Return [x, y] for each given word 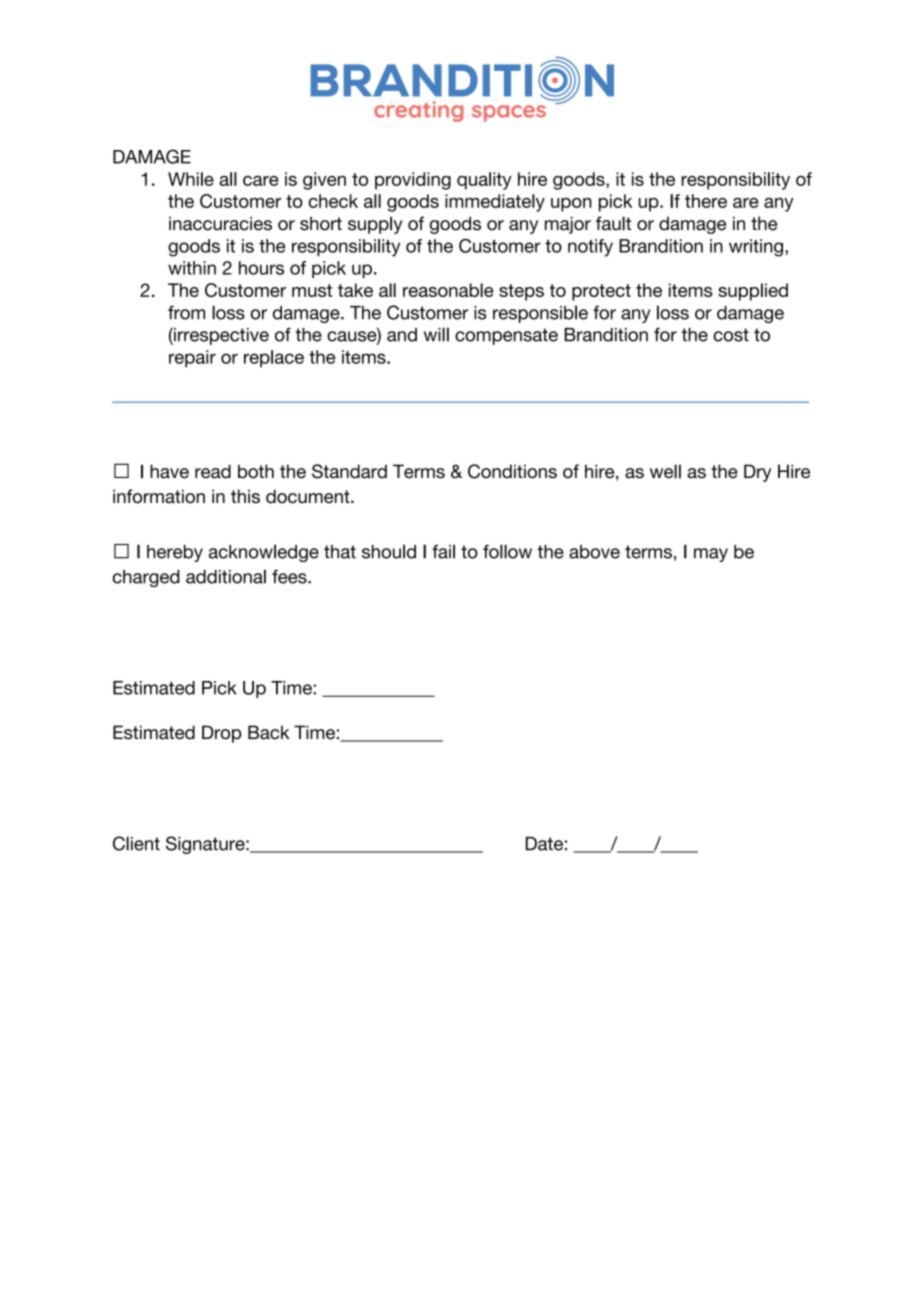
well [665, 471]
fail [443, 551]
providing [413, 181]
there [706, 201]
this [245, 496]
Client [136, 843]
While [191, 179]
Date [544, 844]
